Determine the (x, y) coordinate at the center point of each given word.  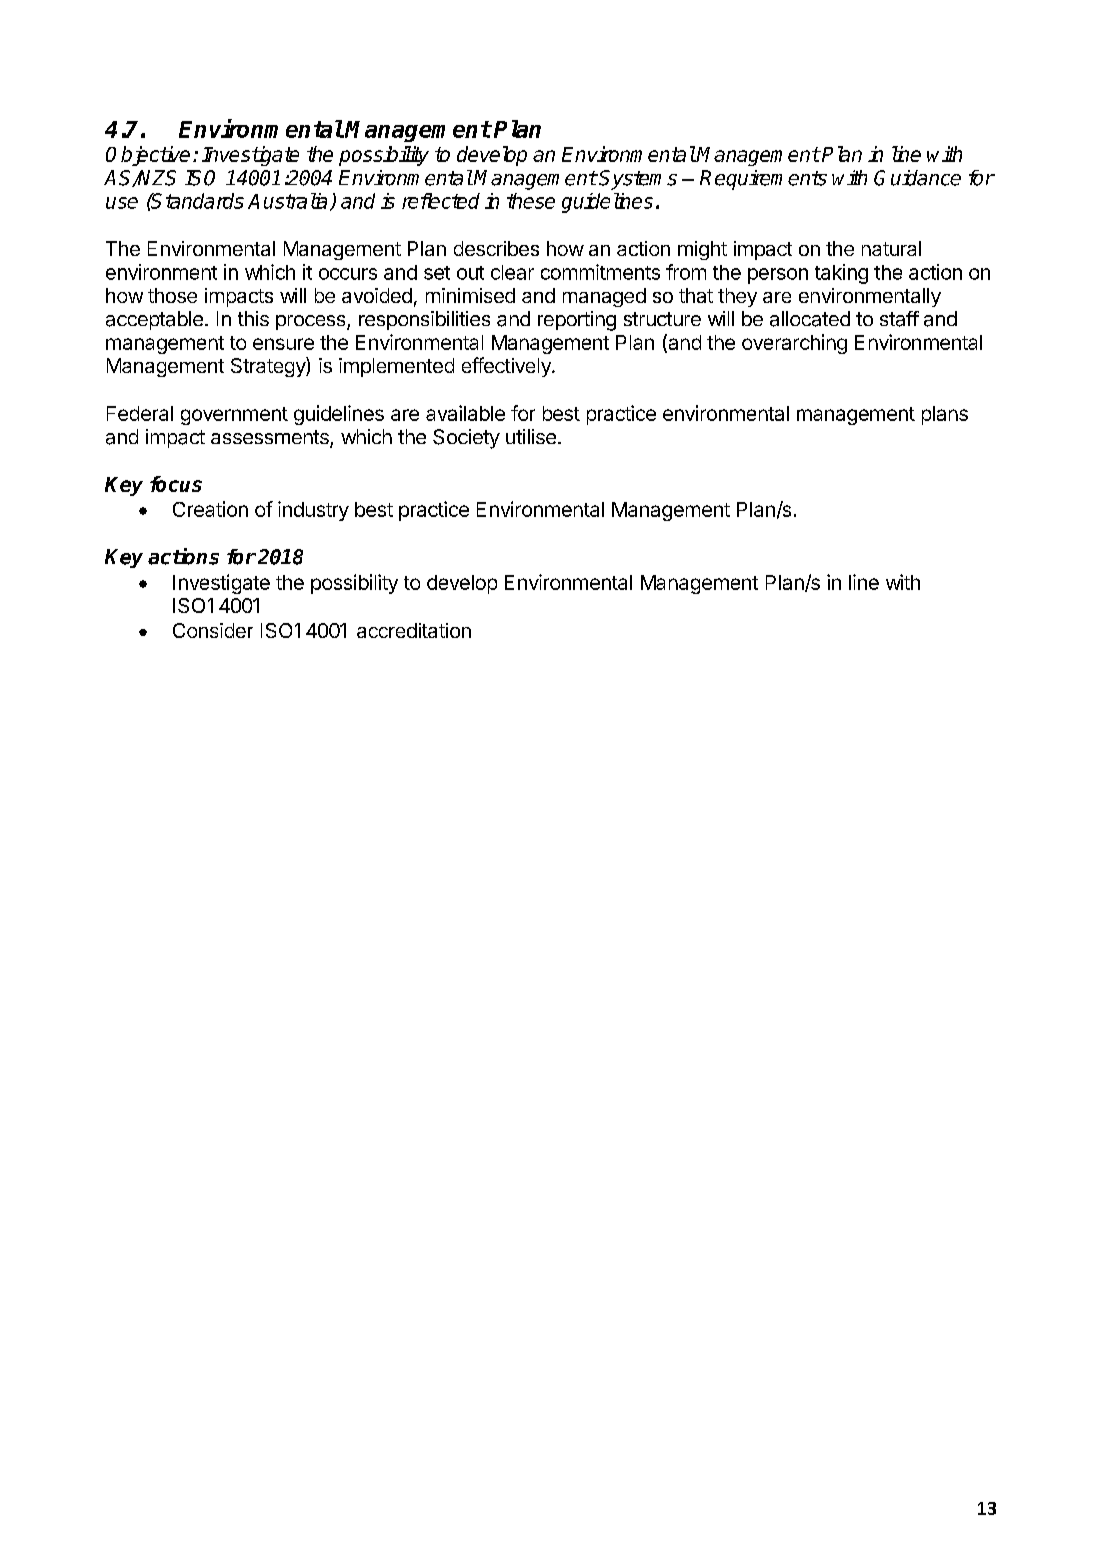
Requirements (763, 180)
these (531, 201)
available (465, 413)
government (234, 416)
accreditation (414, 630)
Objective (148, 156)
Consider (213, 630)
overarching (794, 344)
